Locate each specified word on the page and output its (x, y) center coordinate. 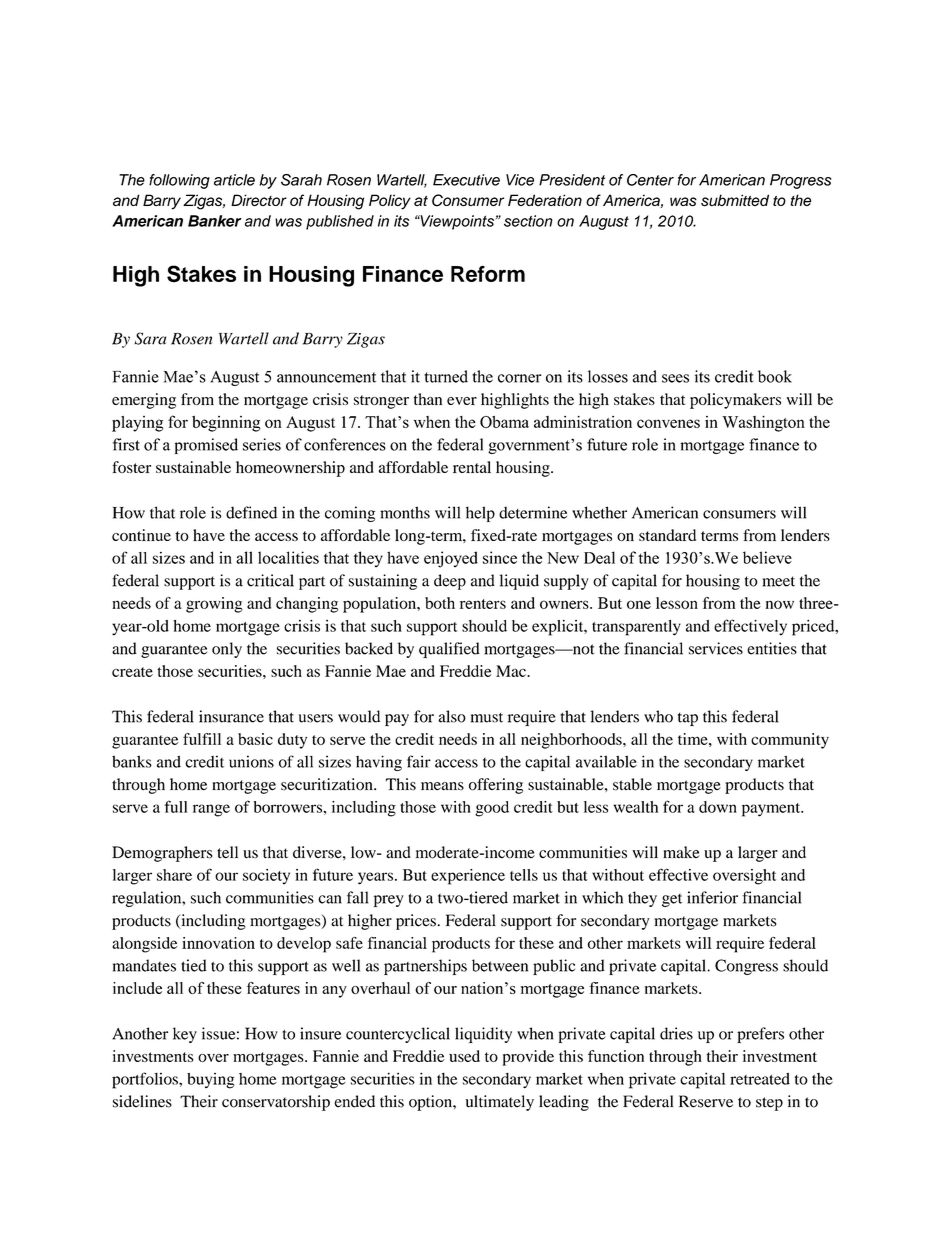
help (480, 514)
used (464, 1056)
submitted (735, 200)
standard (667, 535)
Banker (214, 221)
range (211, 810)
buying (211, 1081)
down (718, 807)
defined (251, 512)
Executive (466, 180)
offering (496, 786)
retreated (760, 1079)
